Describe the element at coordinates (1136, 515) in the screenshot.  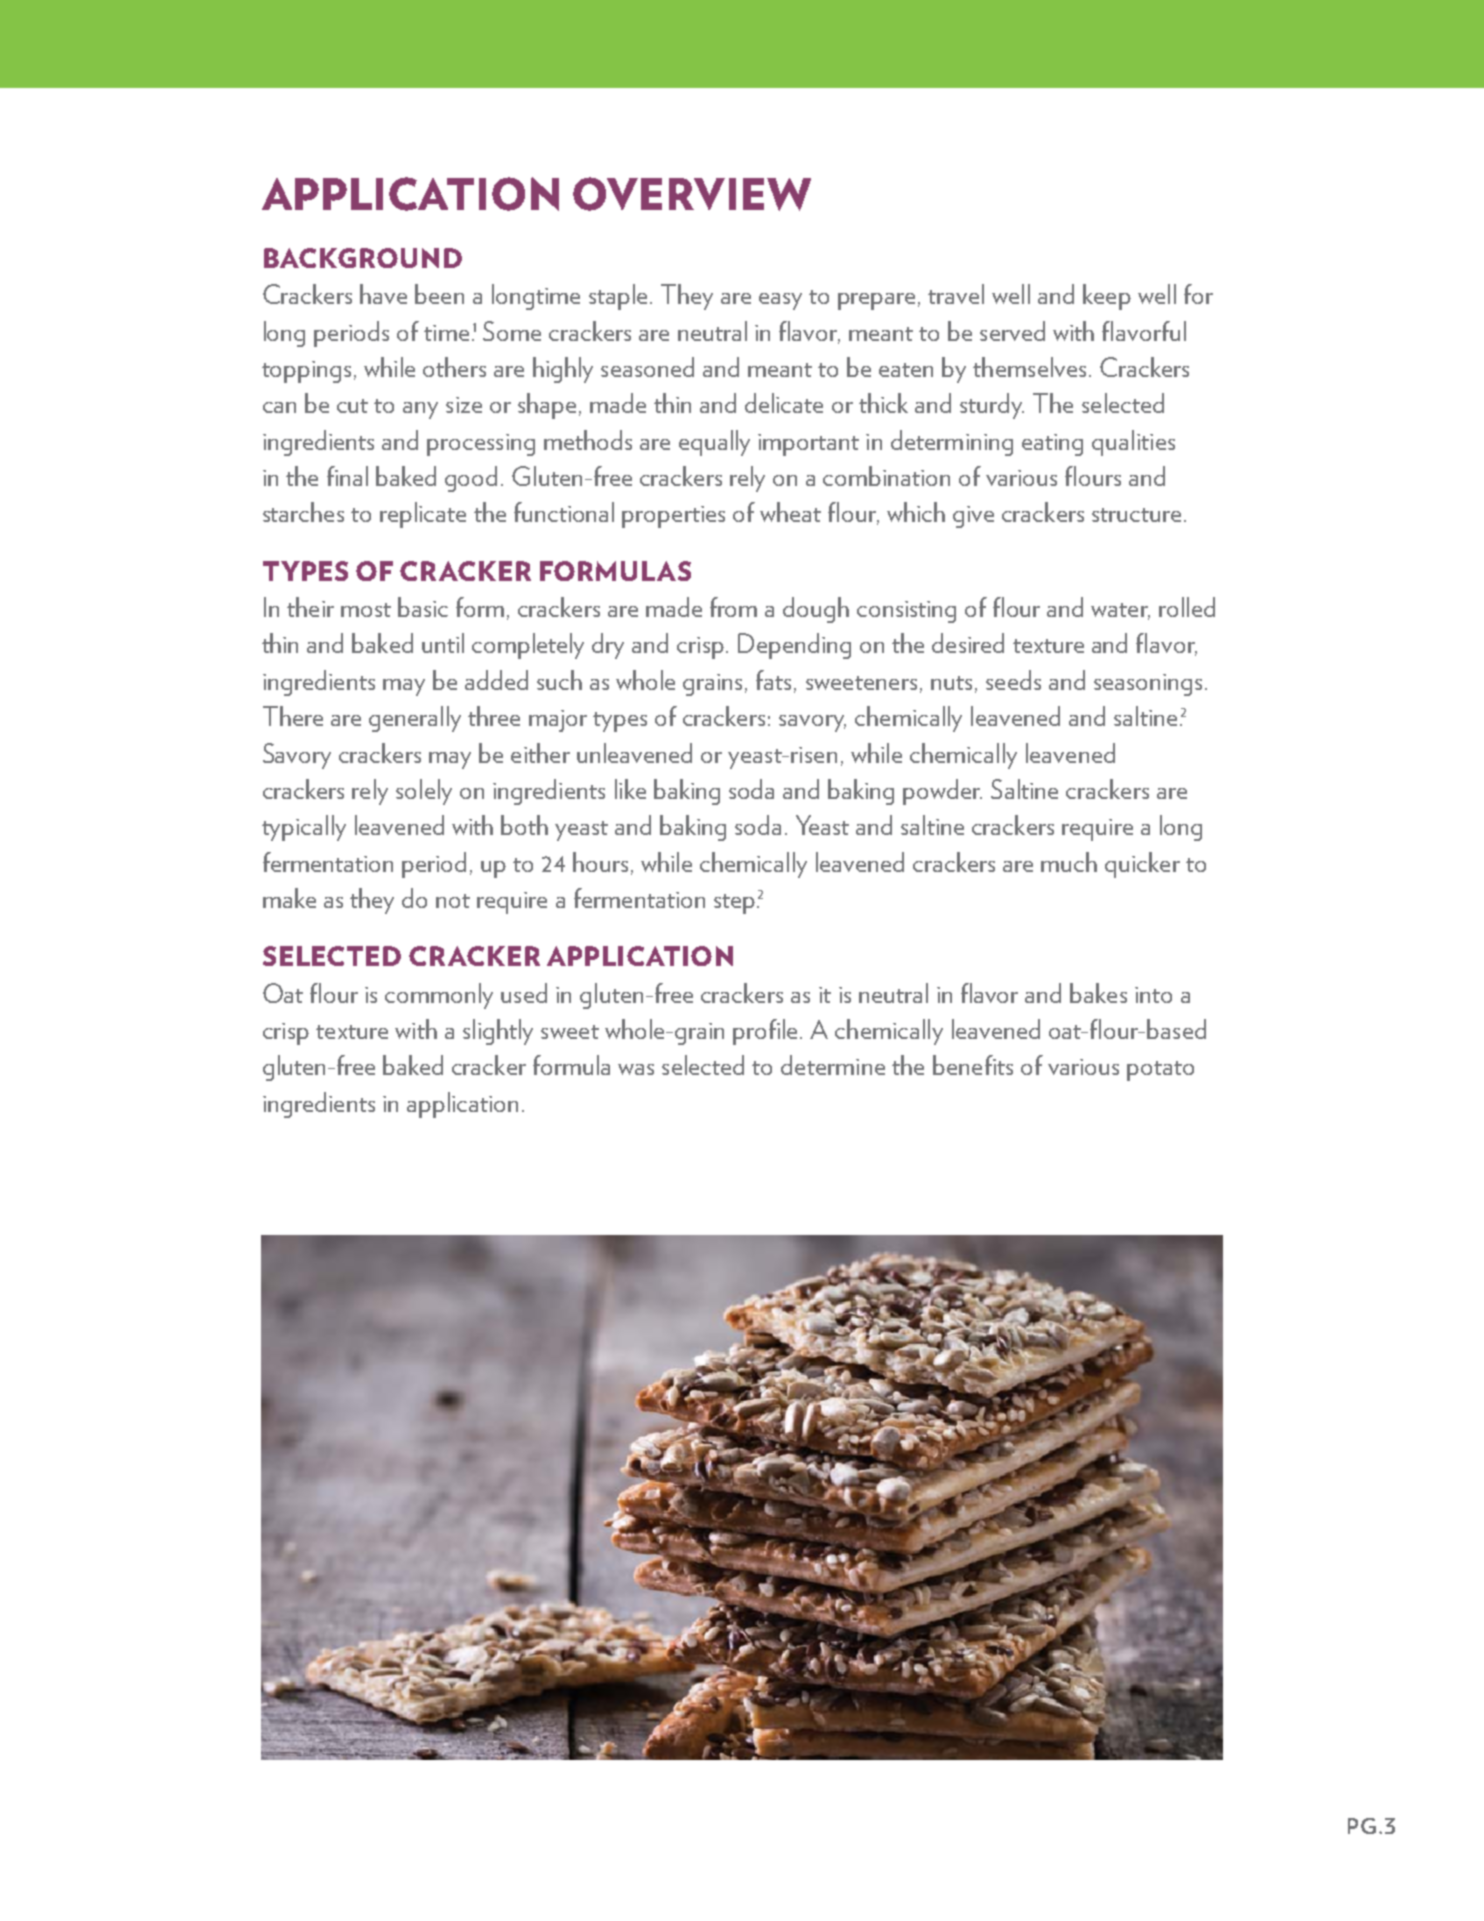
I see `structure` at that location.
